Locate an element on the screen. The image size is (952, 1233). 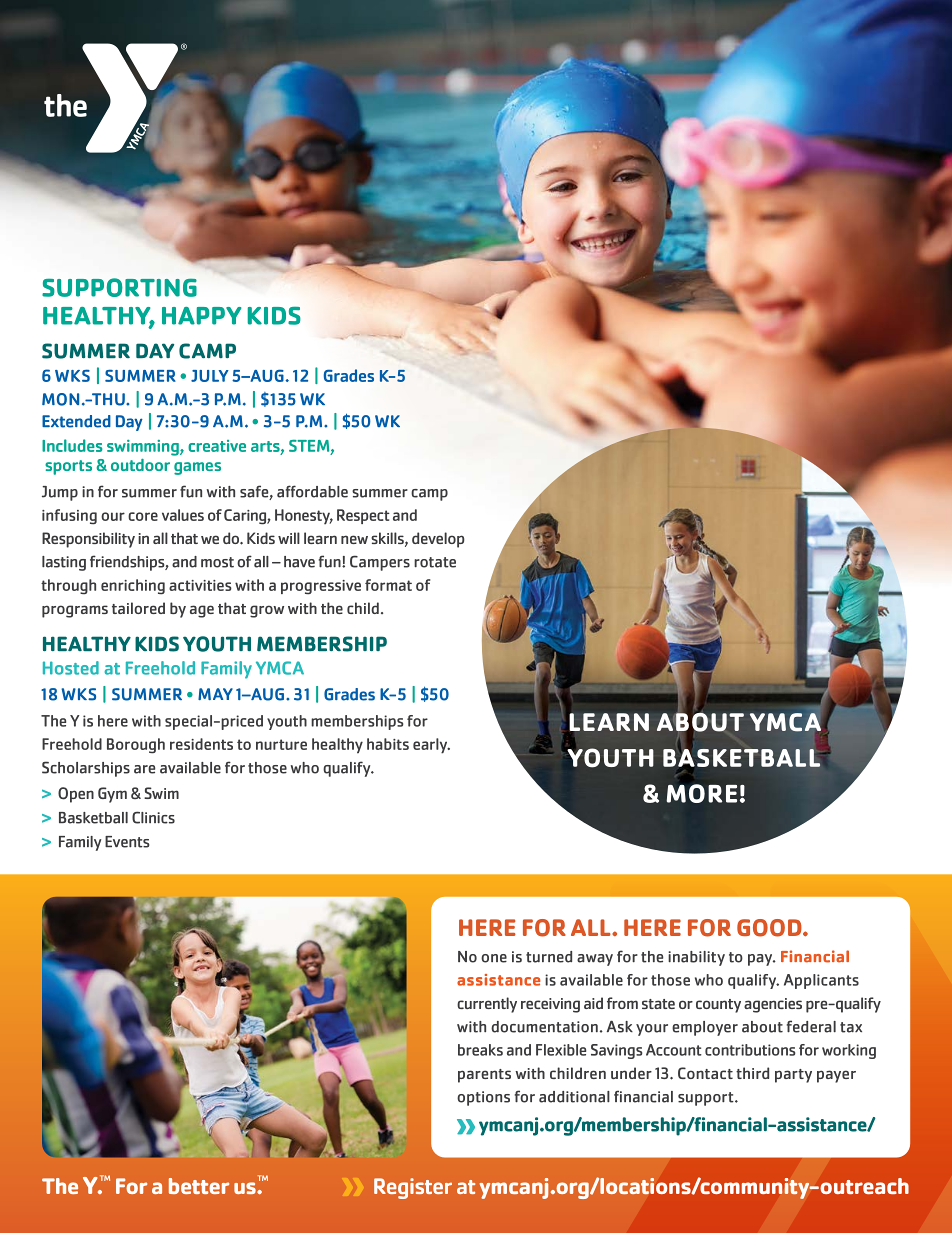
early is located at coordinates (431, 746).
